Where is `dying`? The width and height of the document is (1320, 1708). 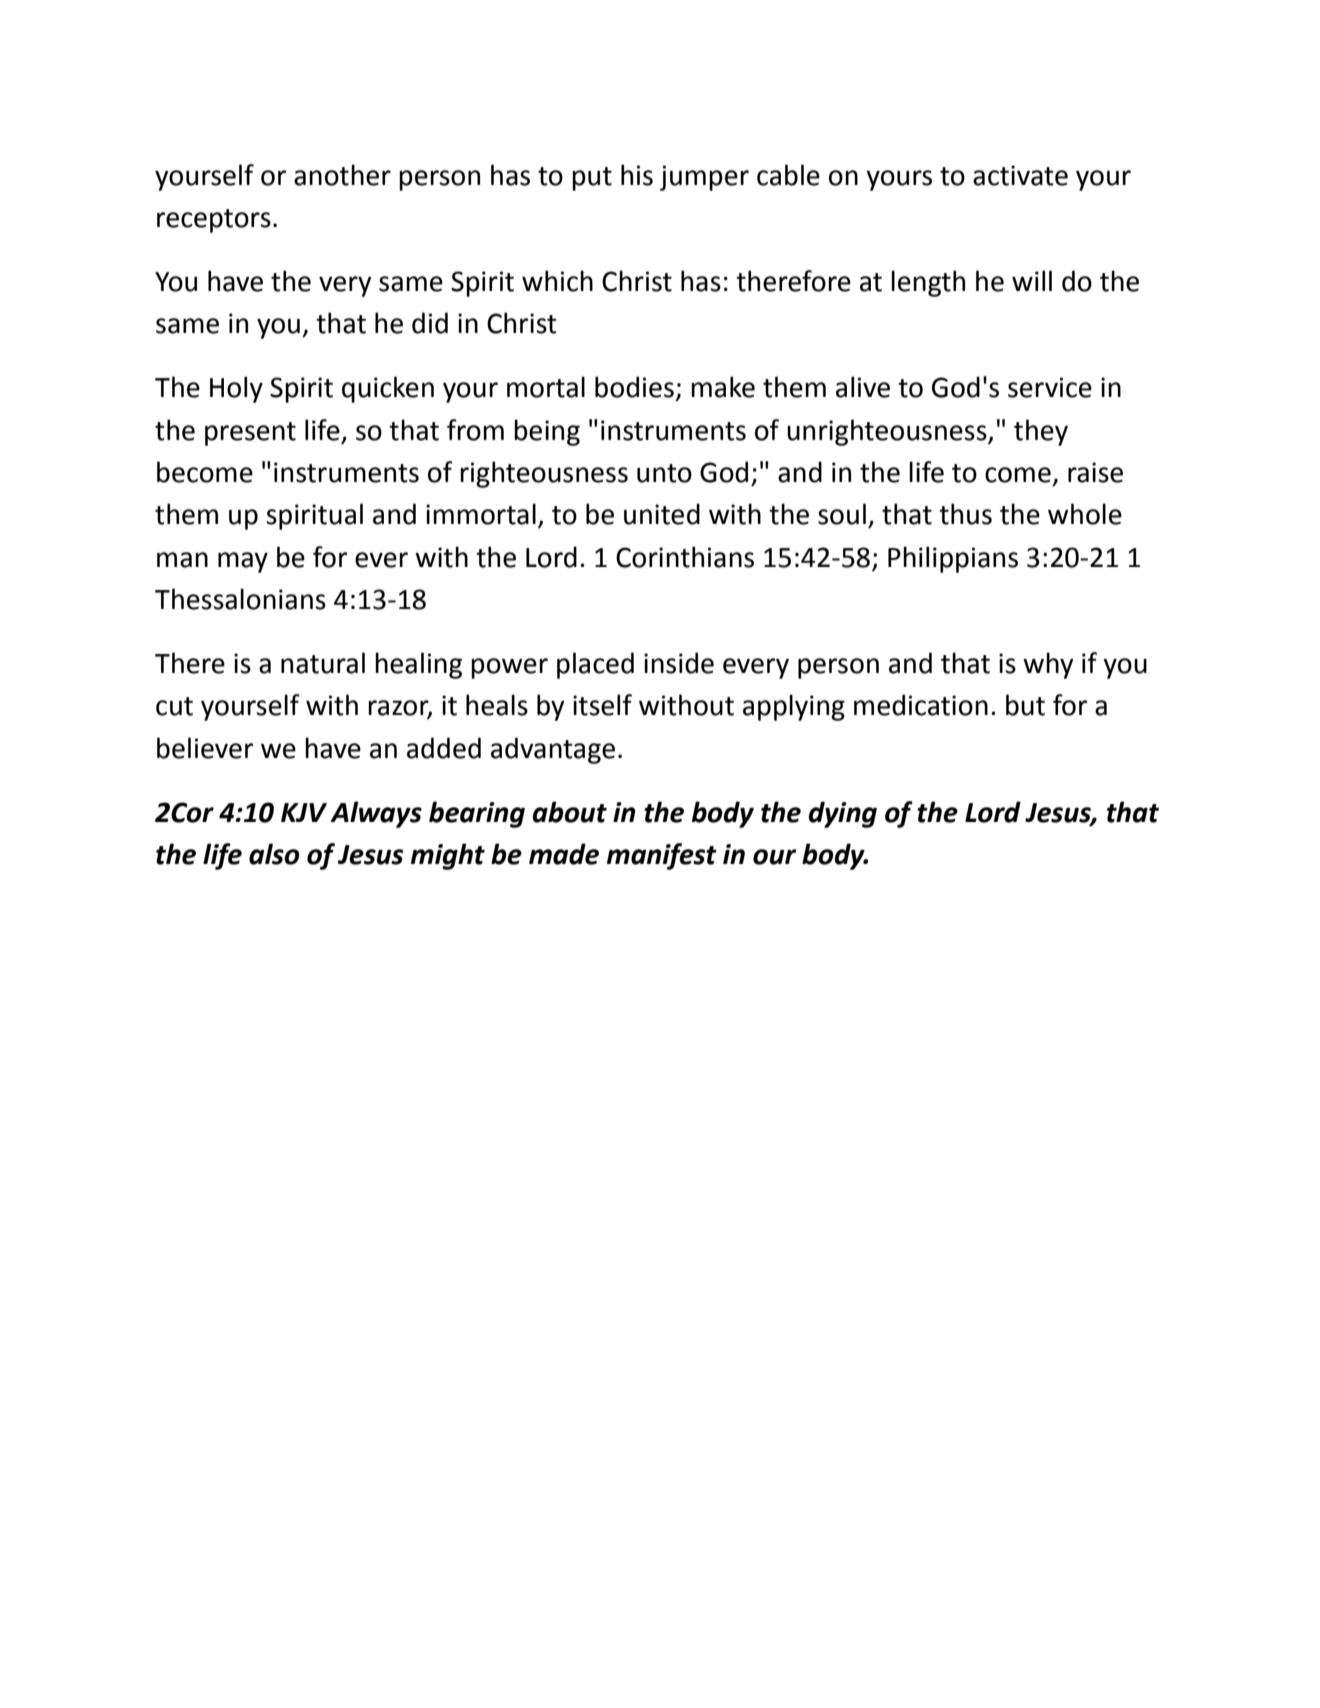 dying is located at coordinates (843, 814).
